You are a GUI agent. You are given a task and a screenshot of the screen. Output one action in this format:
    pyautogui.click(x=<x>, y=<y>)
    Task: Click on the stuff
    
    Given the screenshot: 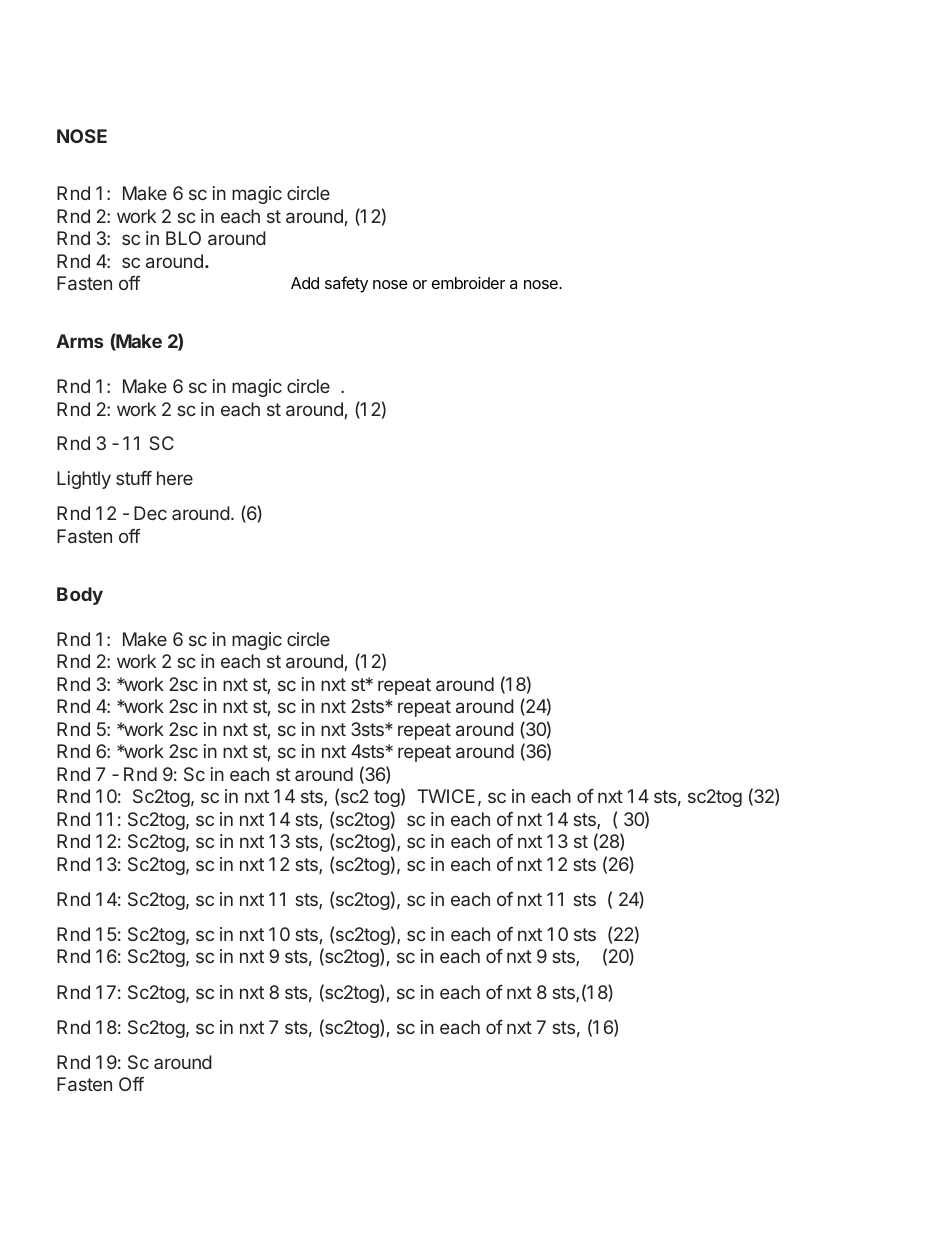 What is the action you would take?
    pyautogui.click(x=134, y=478)
